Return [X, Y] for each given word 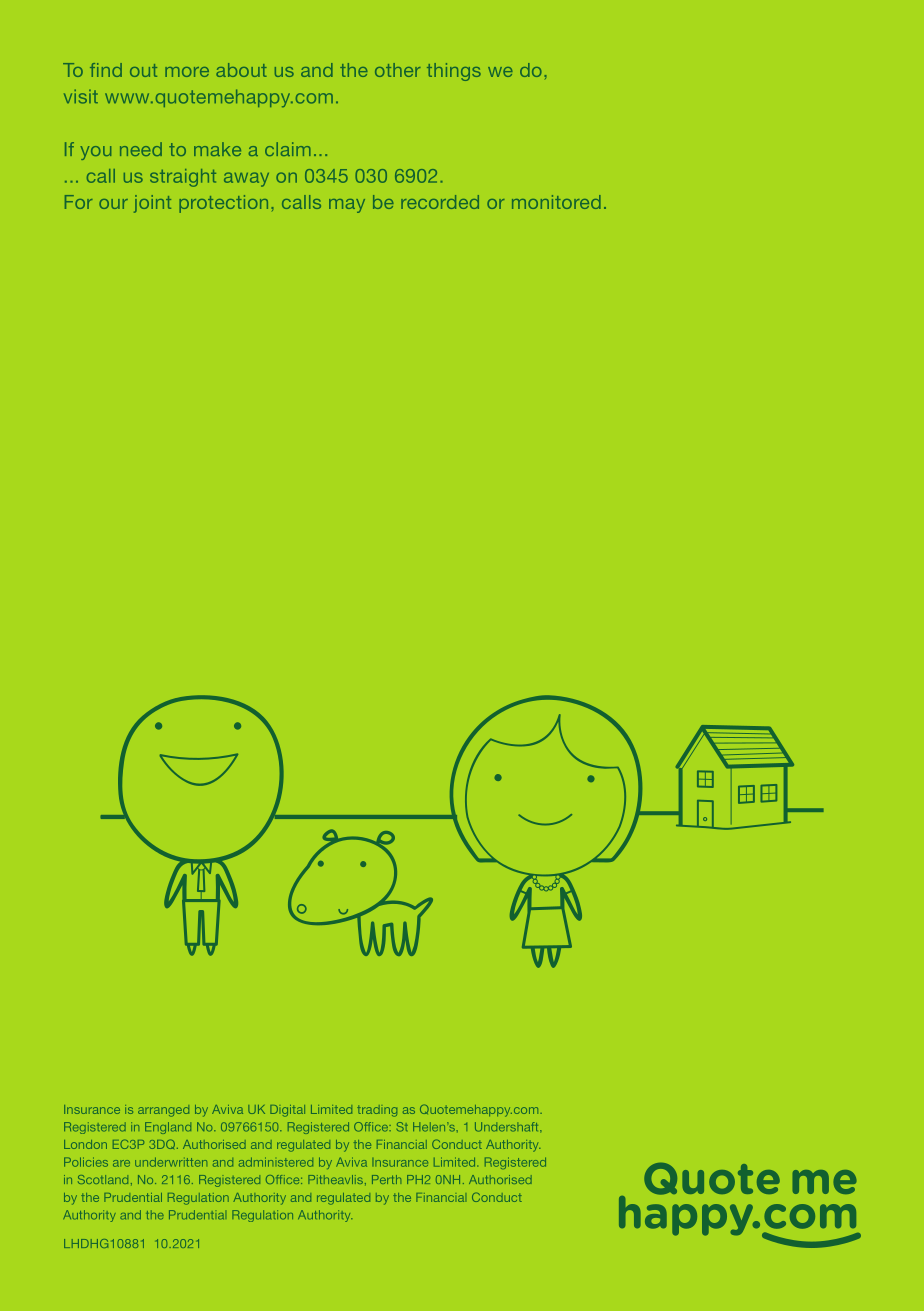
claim [288, 149]
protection [223, 204]
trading [377, 1111]
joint [152, 204]
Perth [386, 1179]
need [141, 149]
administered [276, 1162]
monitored [556, 202]
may [347, 206]
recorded [440, 202]
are [121, 1163]
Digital [287, 1111]
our [113, 204]
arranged [163, 1111]
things [454, 72]
